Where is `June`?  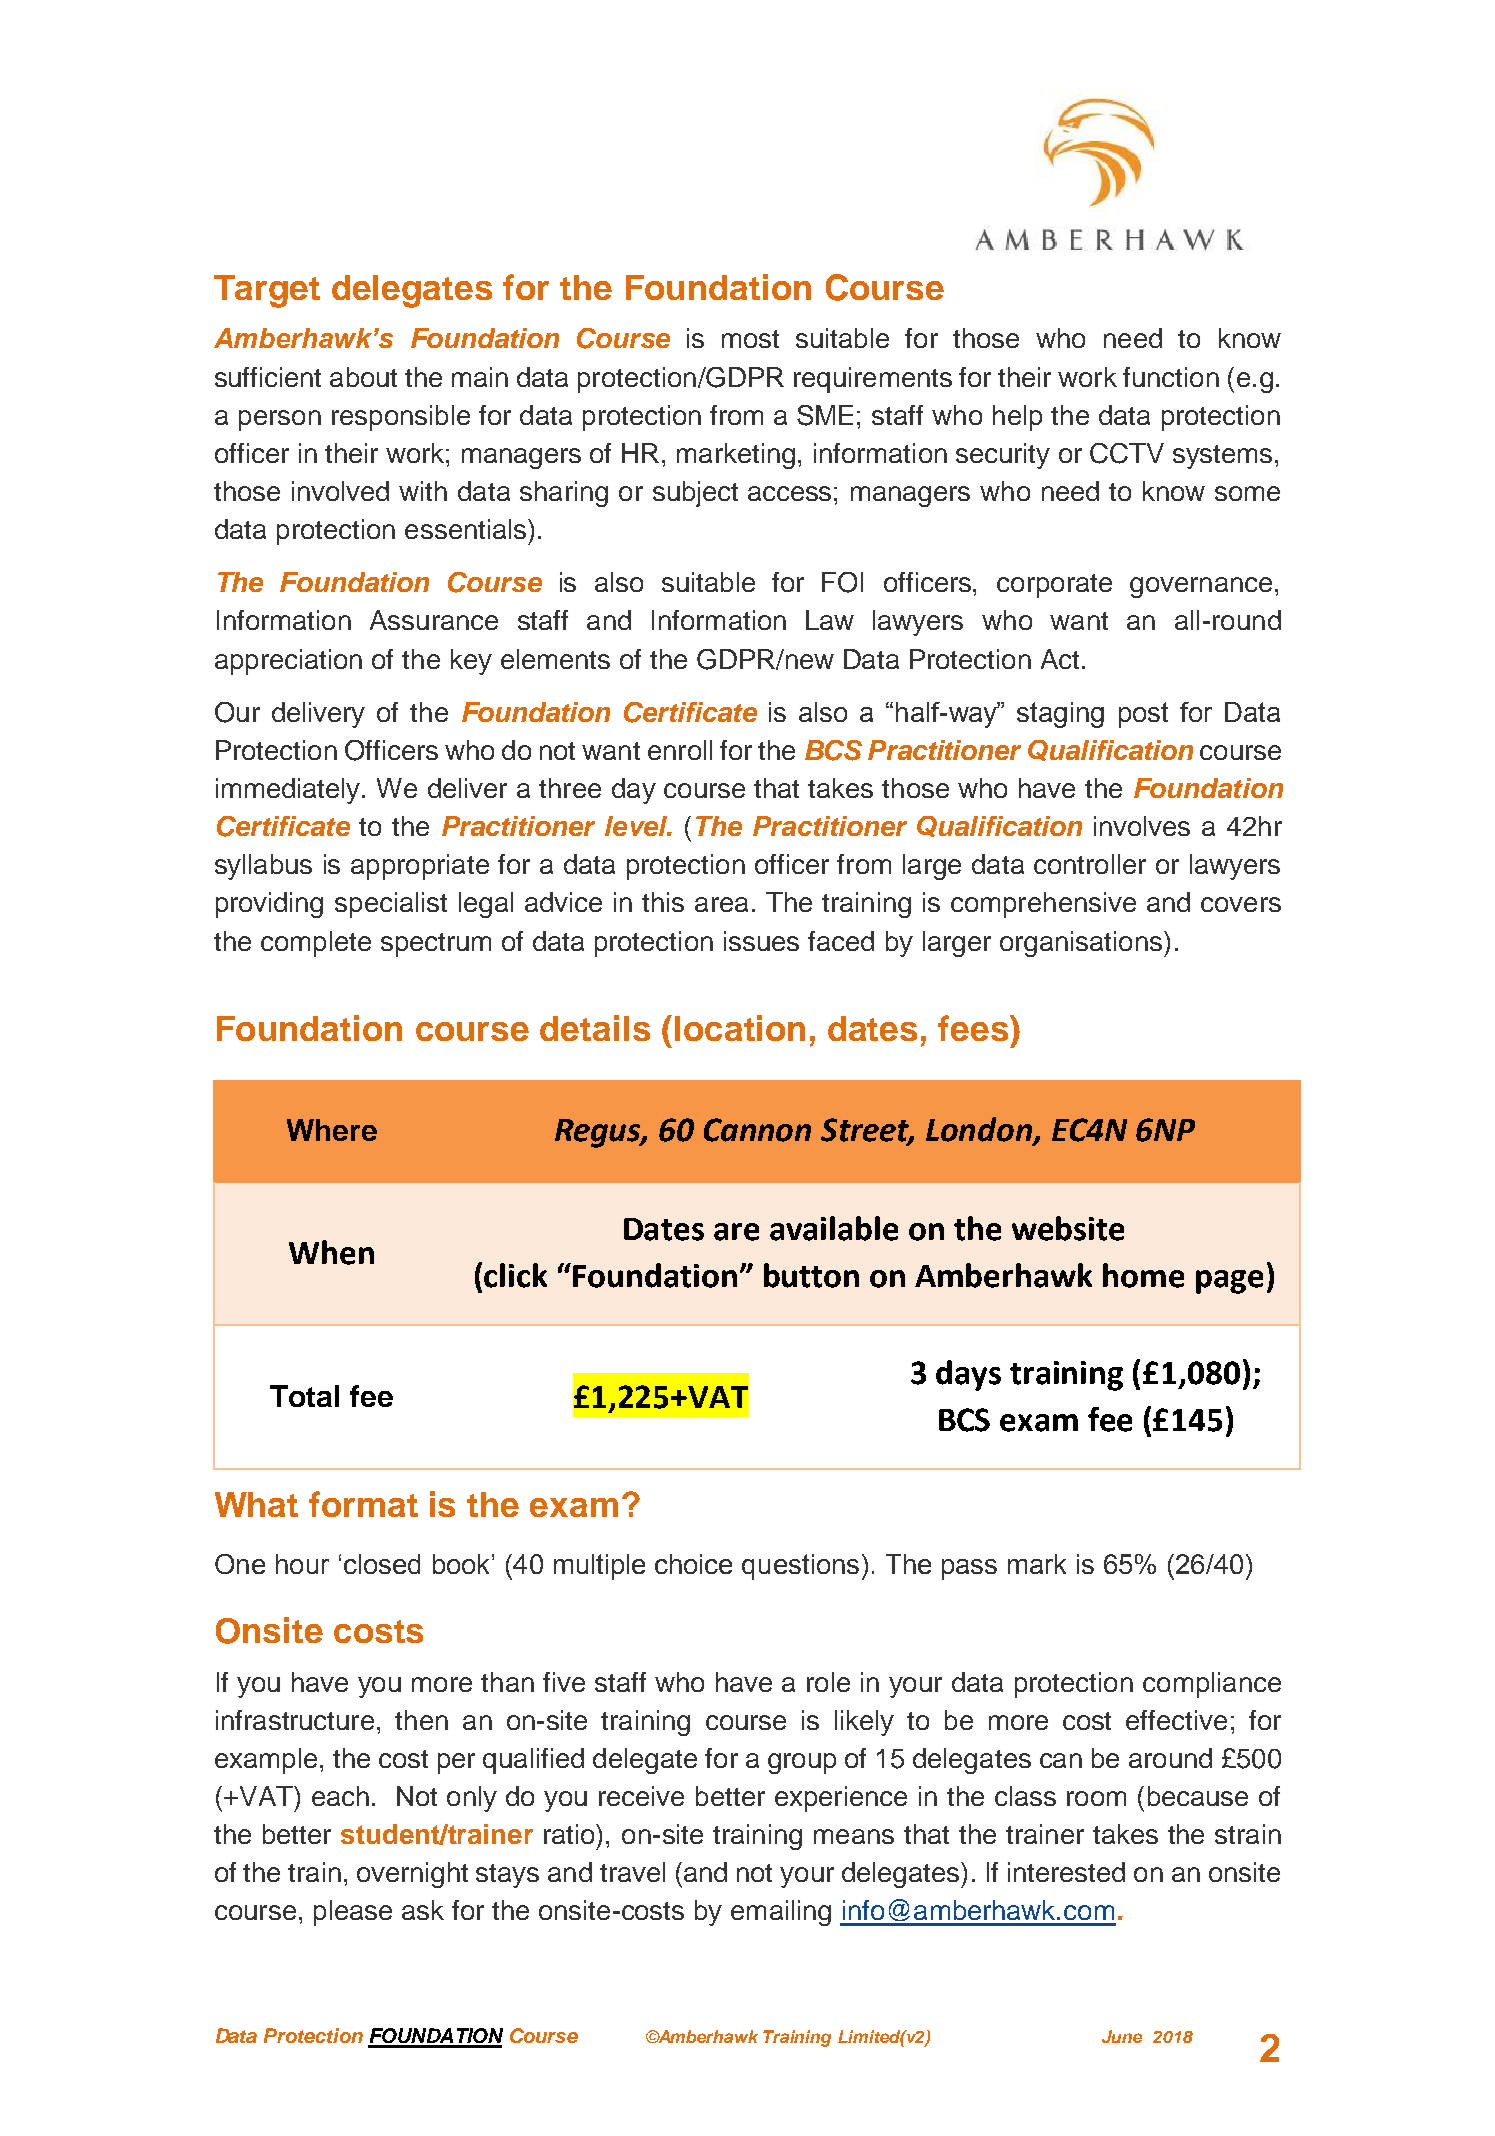
June is located at coordinates (1122, 2036).
